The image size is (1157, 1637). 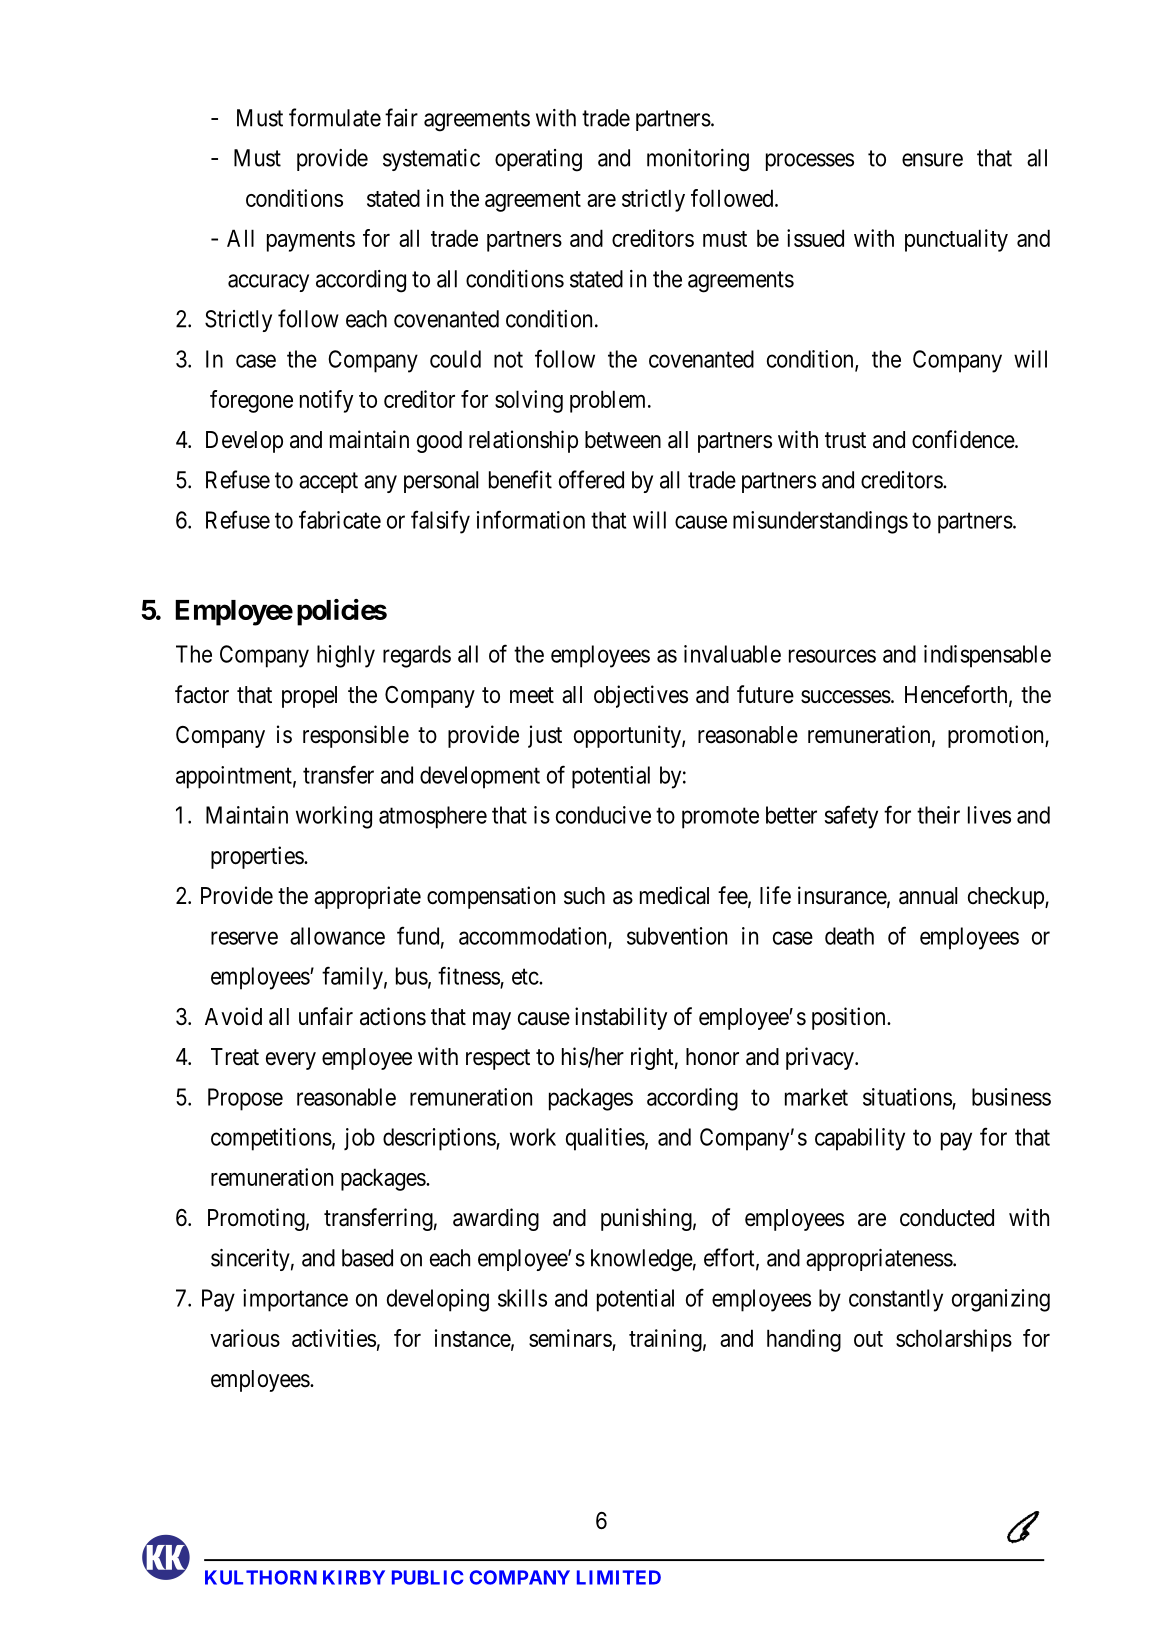 What do you see at coordinates (258, 857) in the image?
I see `properties` at bounding box center [258, 857].
